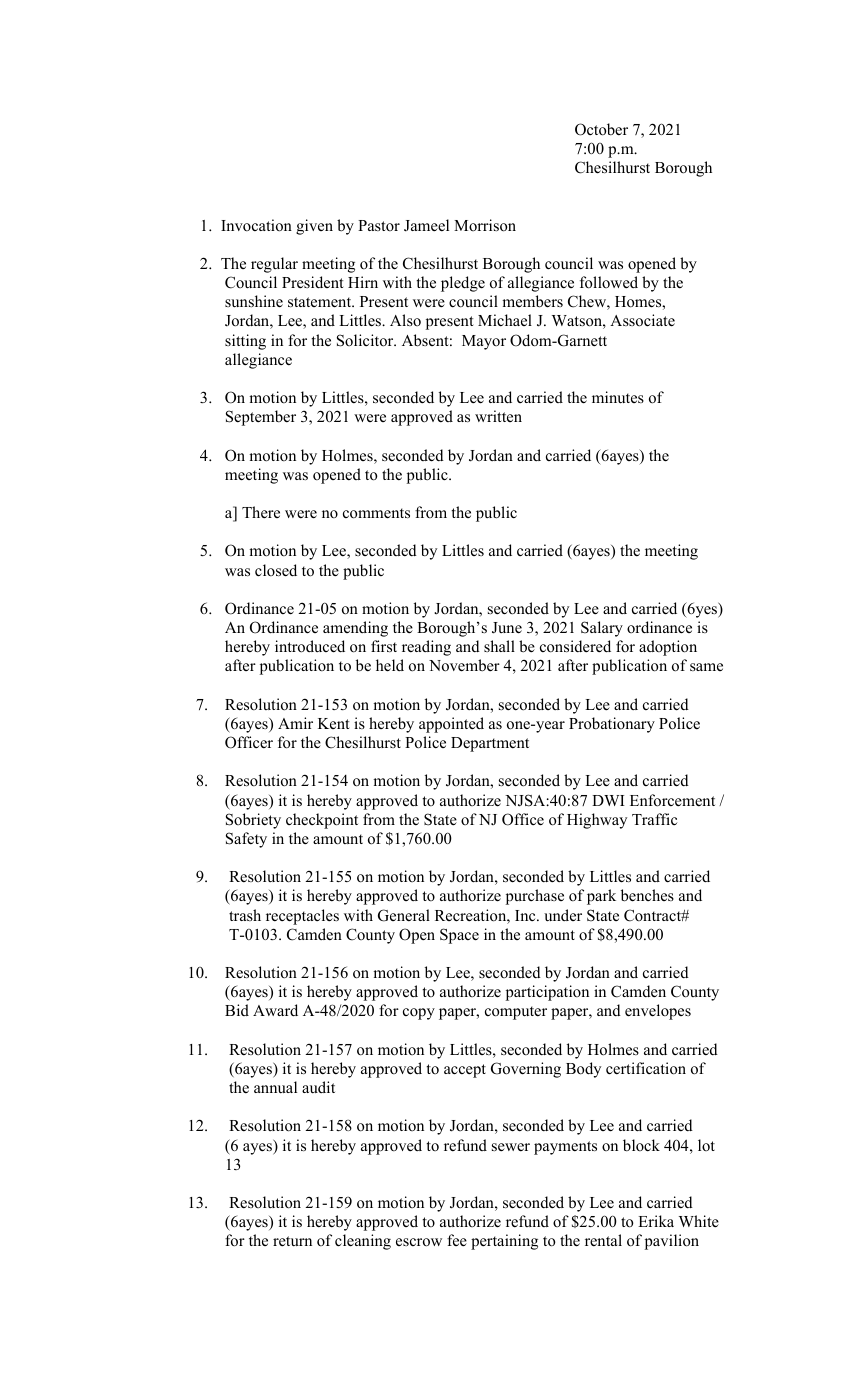  Describe the element at coordinates (314, 227) in the document. I see `given` at that location.
